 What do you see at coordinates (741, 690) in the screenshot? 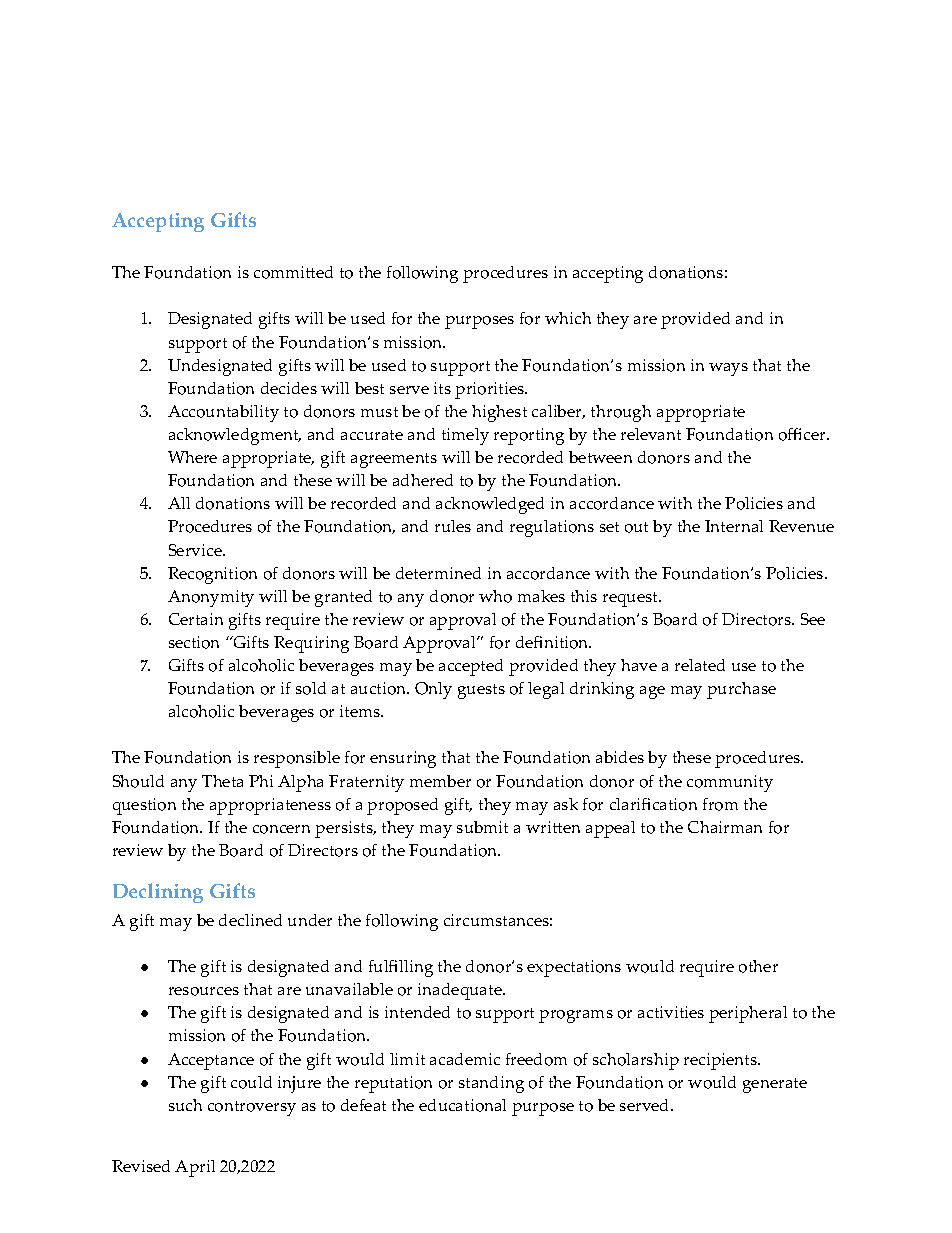
I see `purchase` at bounding box center [741, 690].
